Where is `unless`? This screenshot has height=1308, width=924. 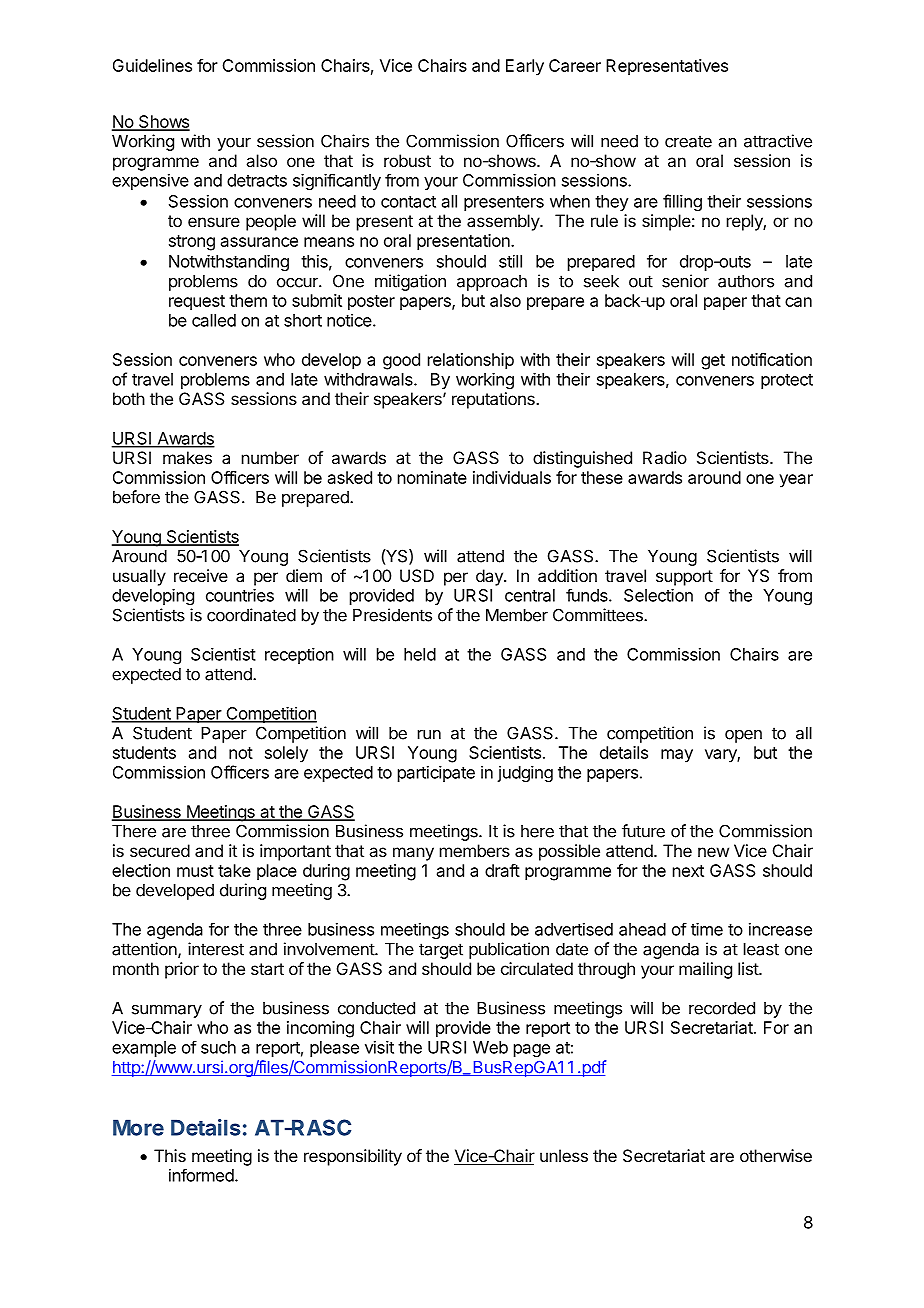 unless is located at coordinates (564, 1155).
